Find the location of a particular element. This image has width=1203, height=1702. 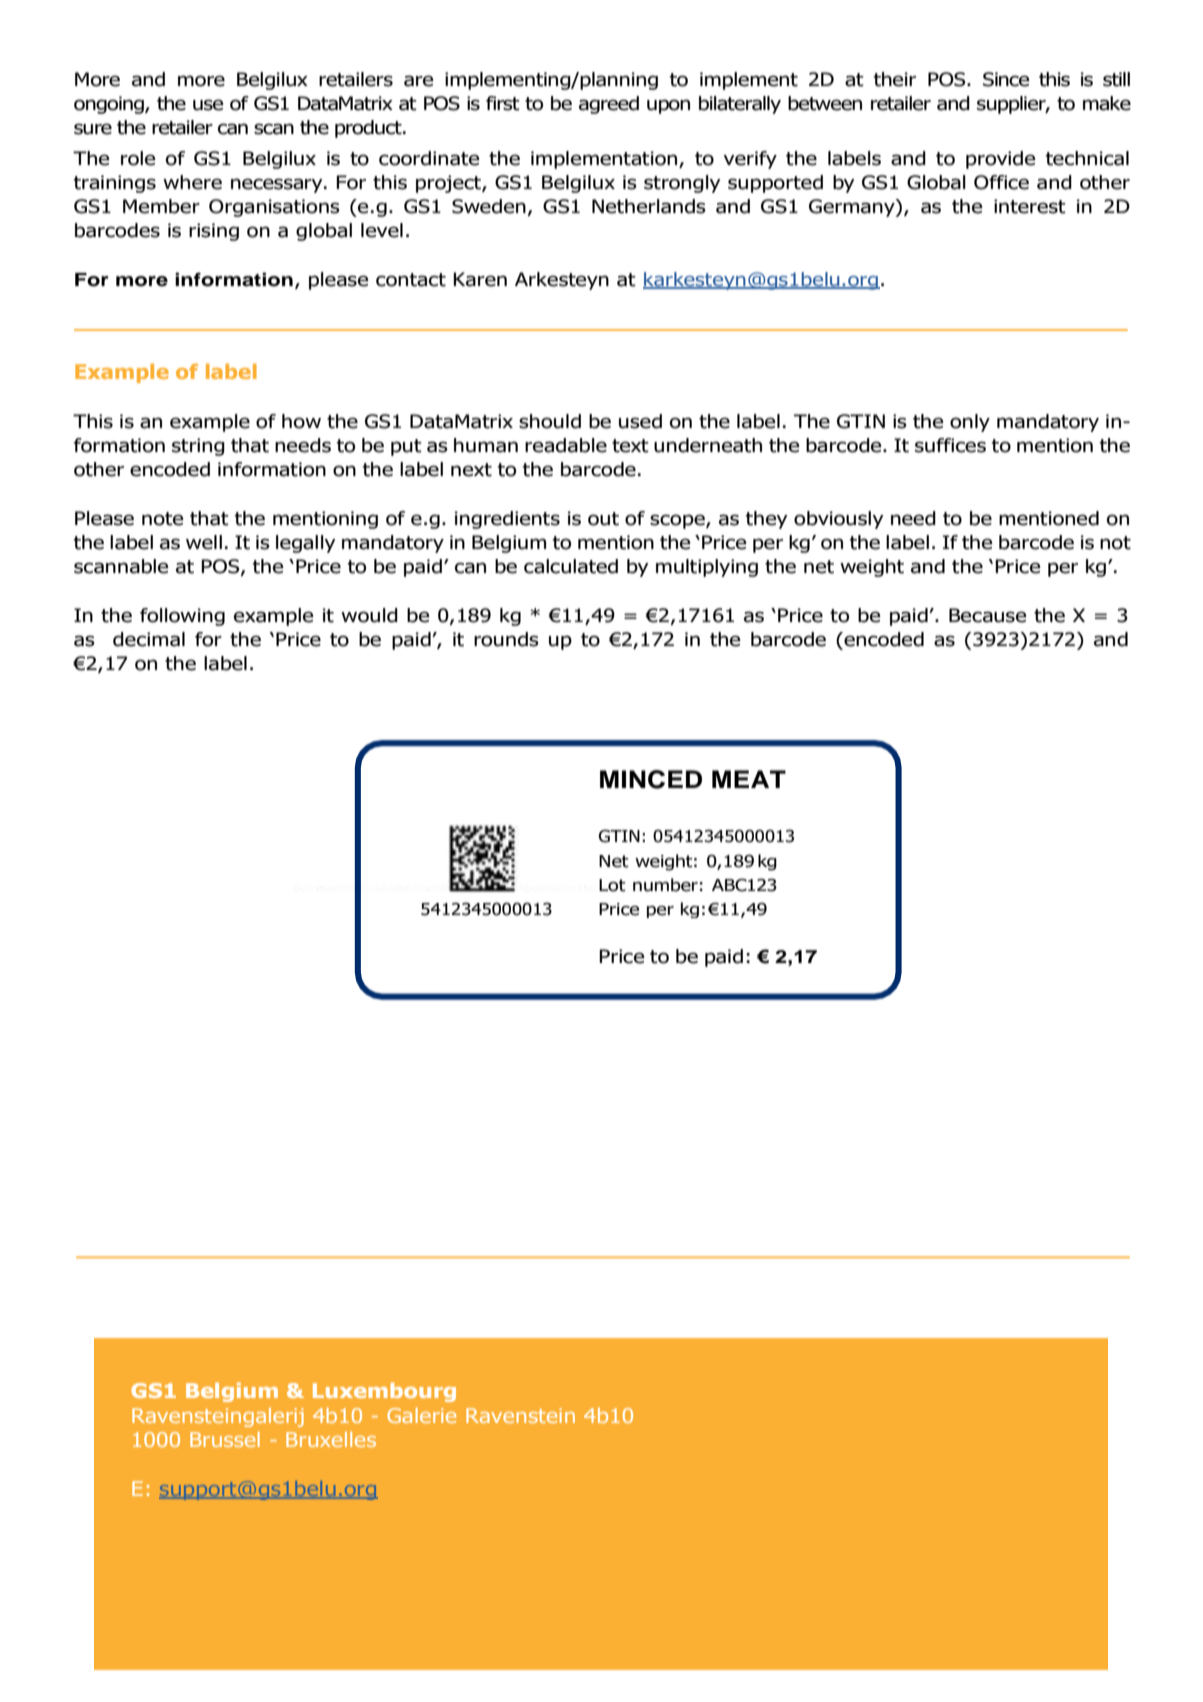

MINCED is located at coordinates (651, 779).
